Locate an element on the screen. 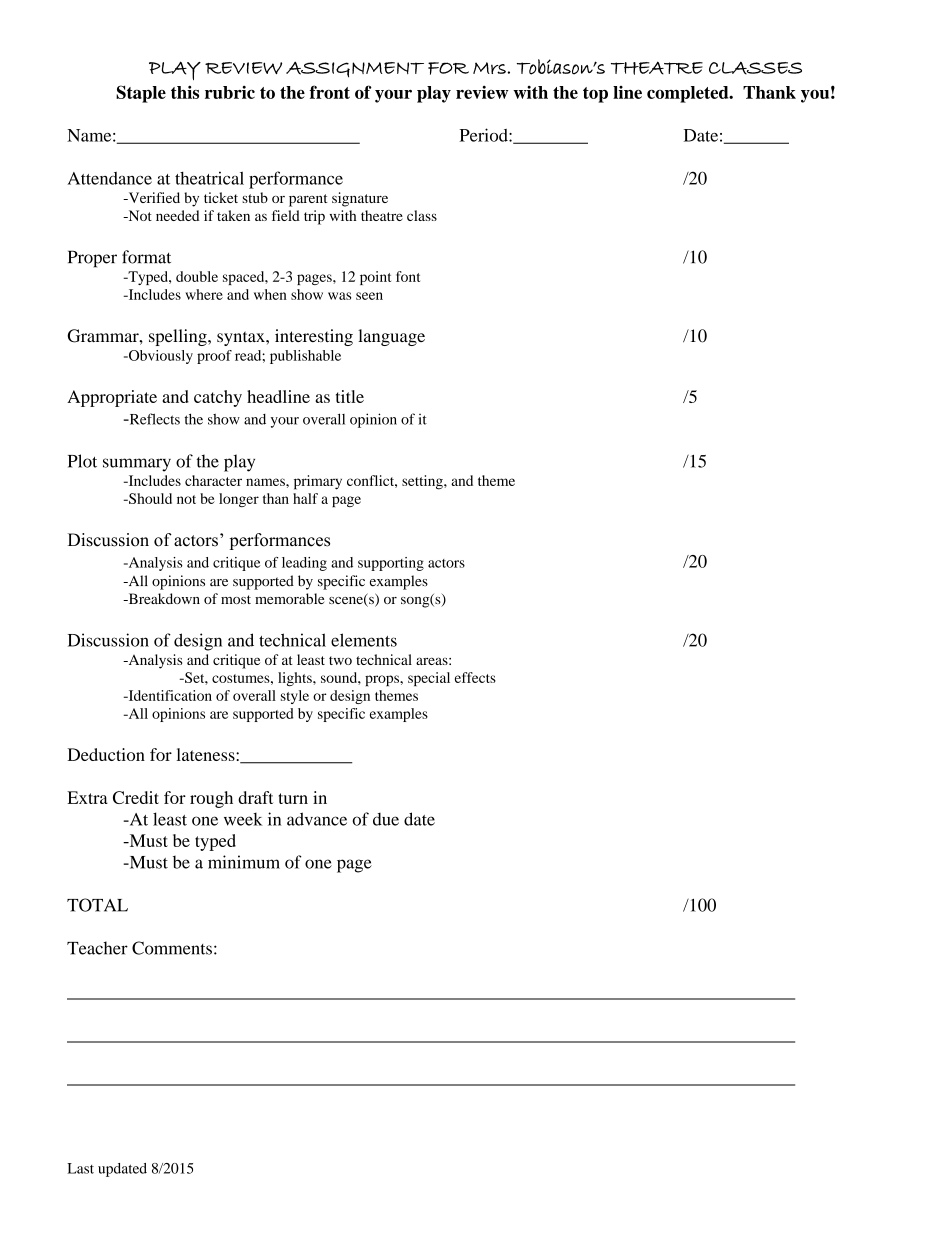 Image resolution: width=952 pixels, height=1233 pixels. due is located at coordinates (386, 819).
